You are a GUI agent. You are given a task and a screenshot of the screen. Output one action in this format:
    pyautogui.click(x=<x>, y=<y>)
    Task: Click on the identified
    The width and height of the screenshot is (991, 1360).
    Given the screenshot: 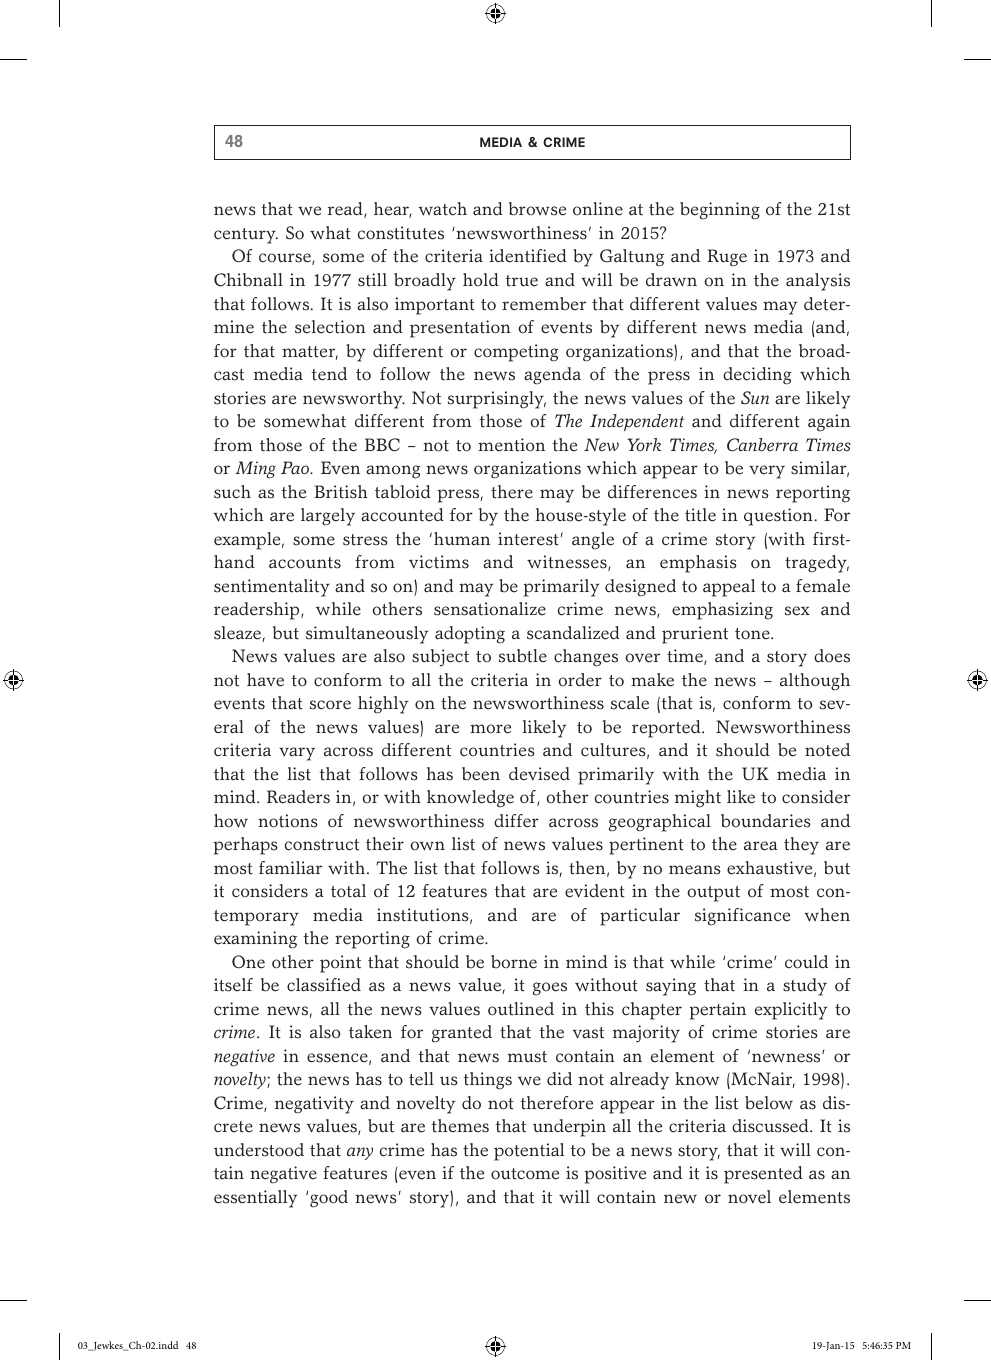 What is the action you would take?
    pyautogui.click(x=528, y=256)
